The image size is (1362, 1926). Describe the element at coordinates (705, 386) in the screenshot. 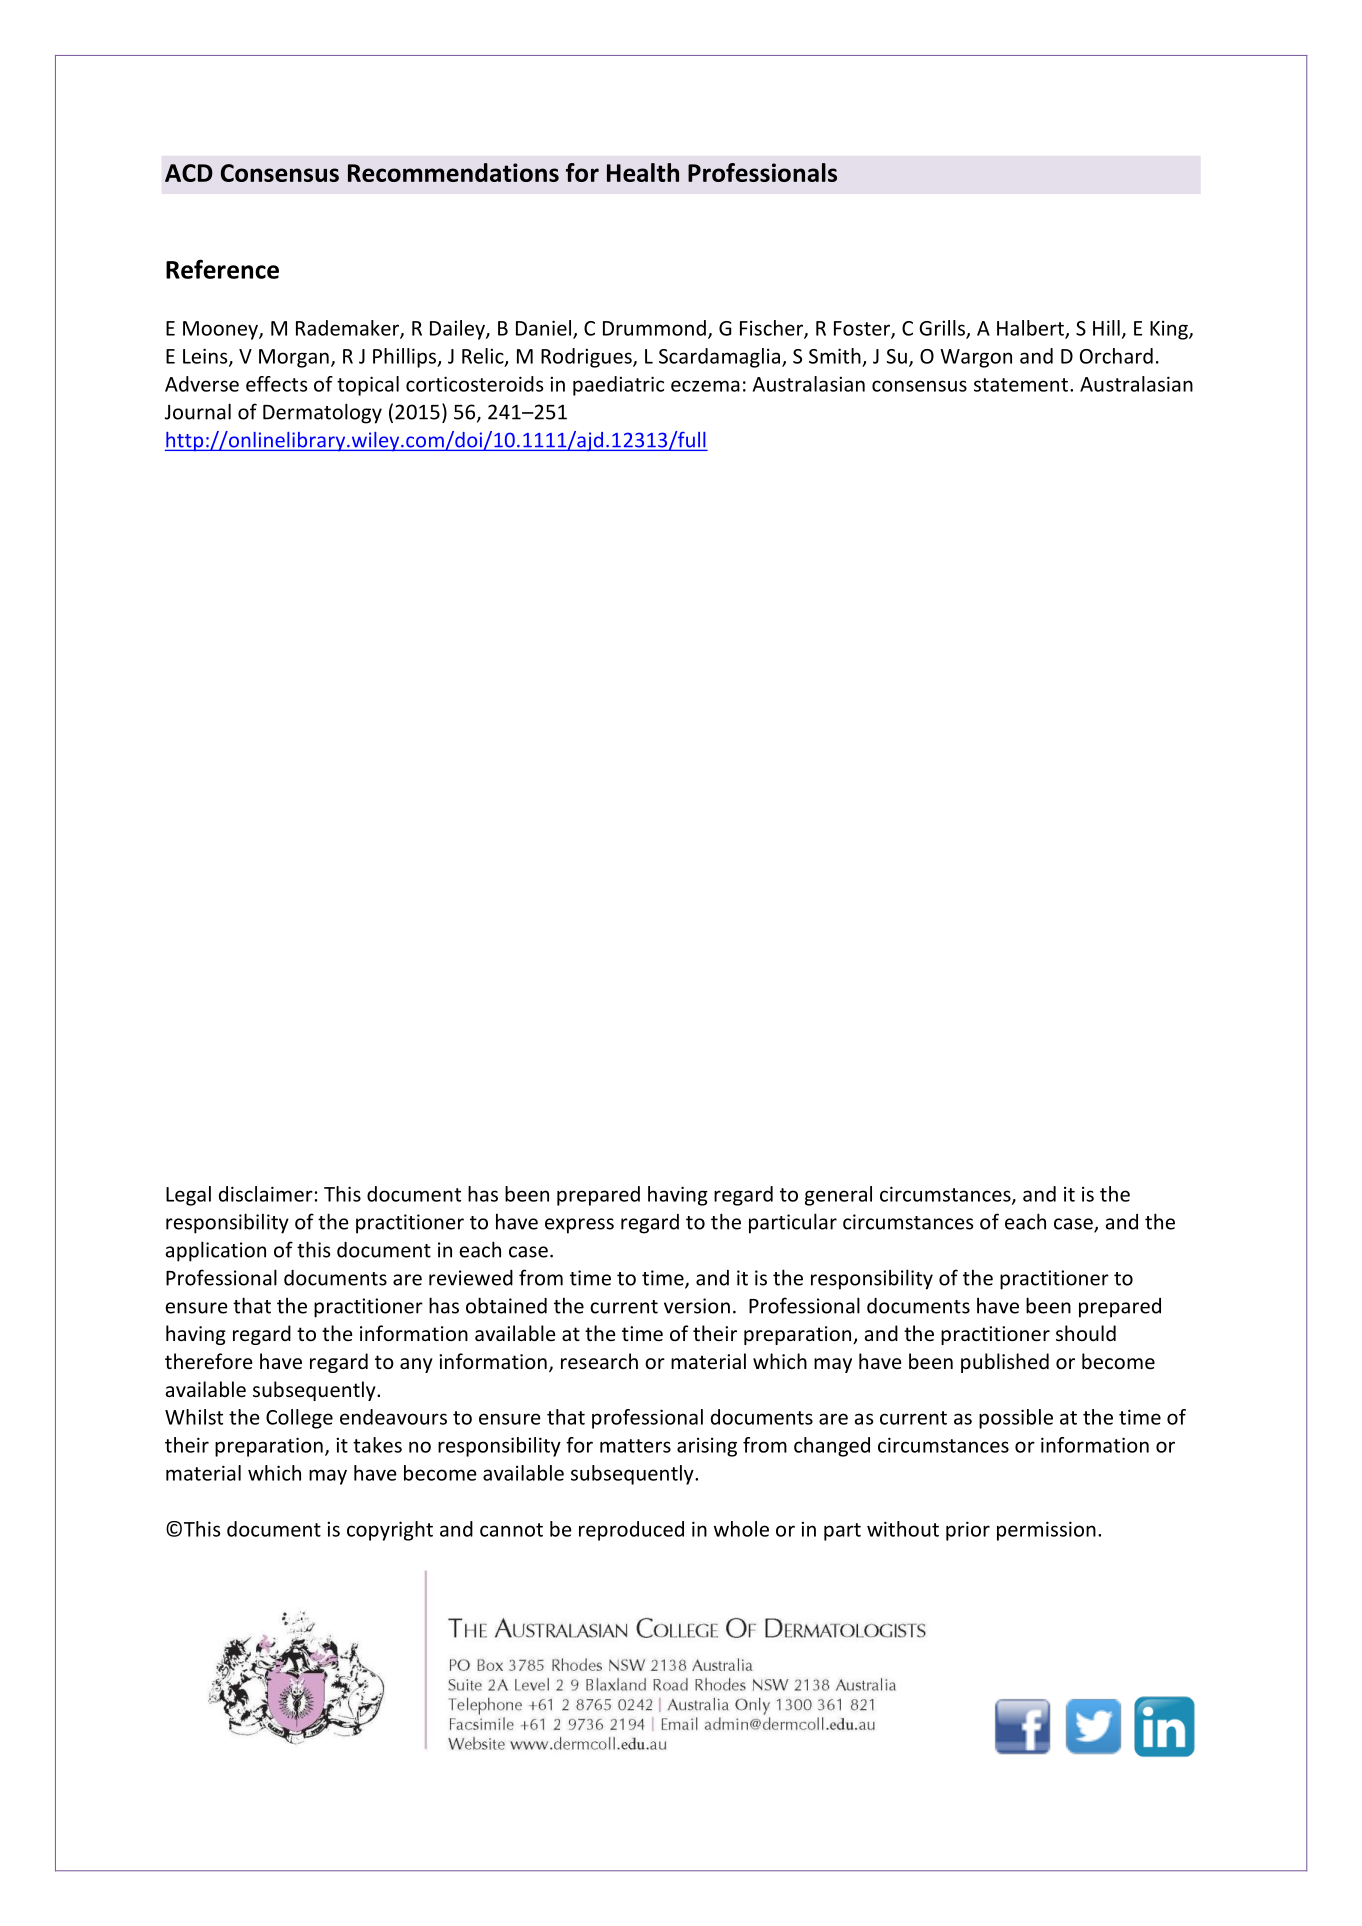

I see `eczema` at that location.
